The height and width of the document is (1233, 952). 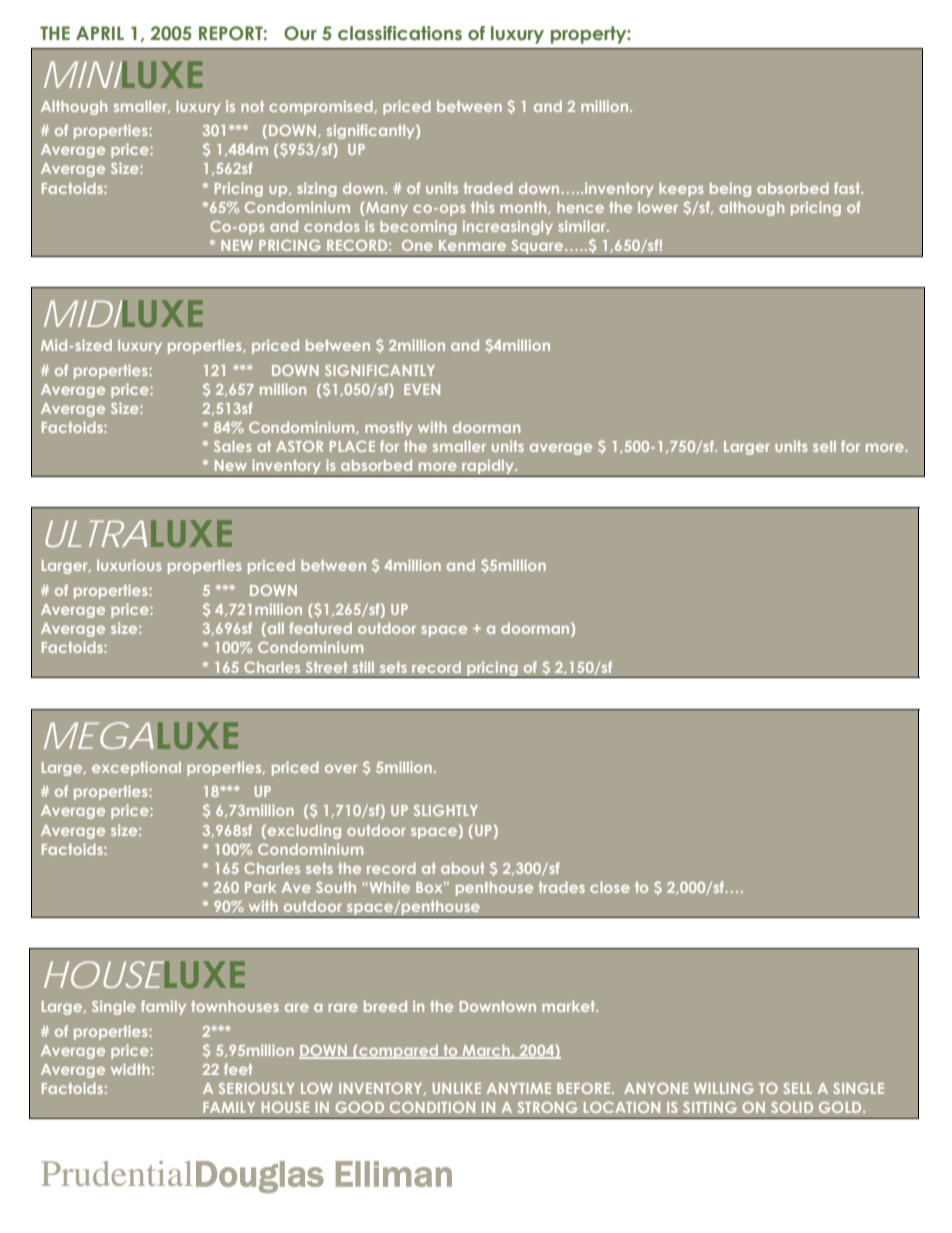 What do you see at coordinates (327, 667) in the document?
I see `Street` at bounding box center [327, 667].
